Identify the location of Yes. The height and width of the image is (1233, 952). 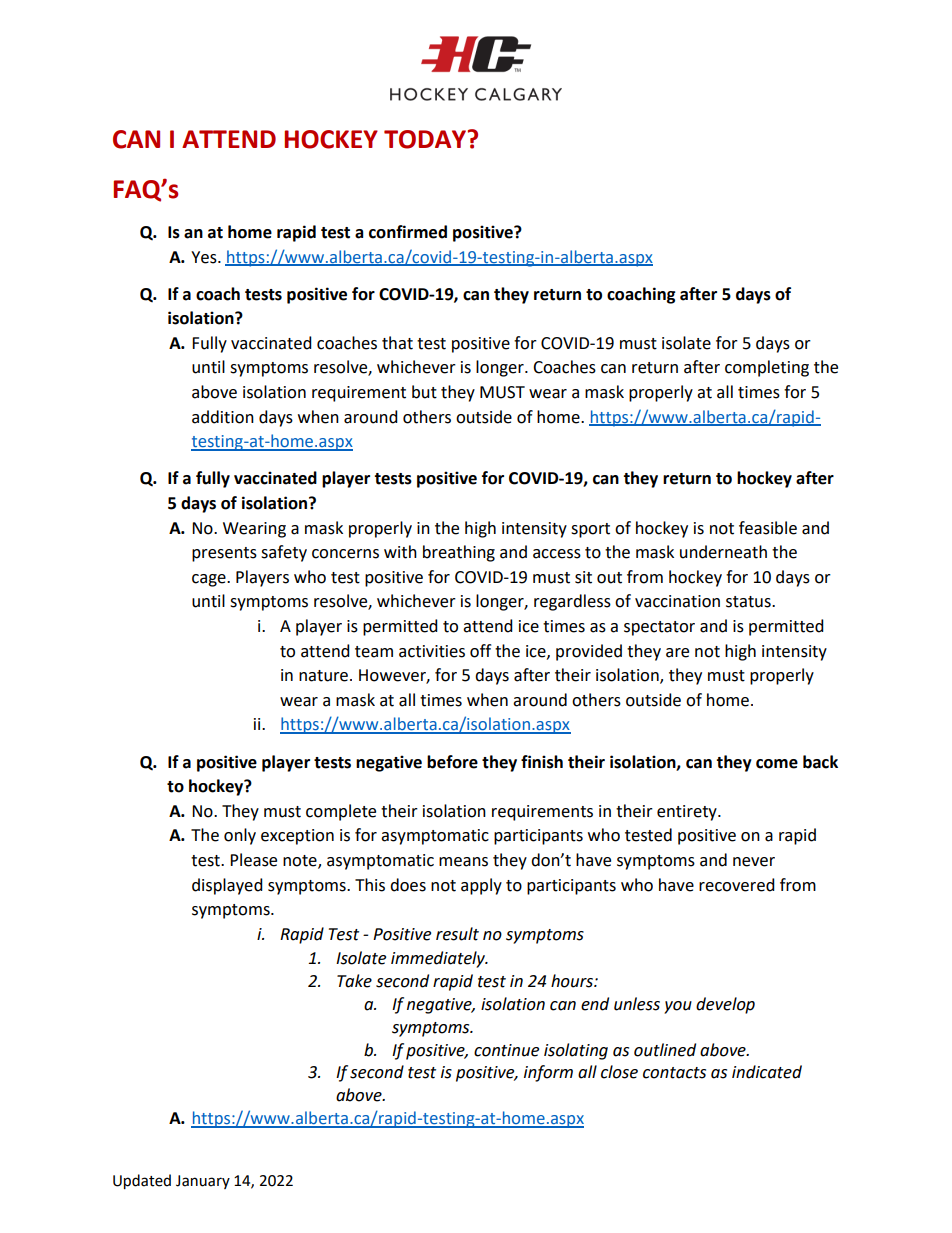
(205, 257).
